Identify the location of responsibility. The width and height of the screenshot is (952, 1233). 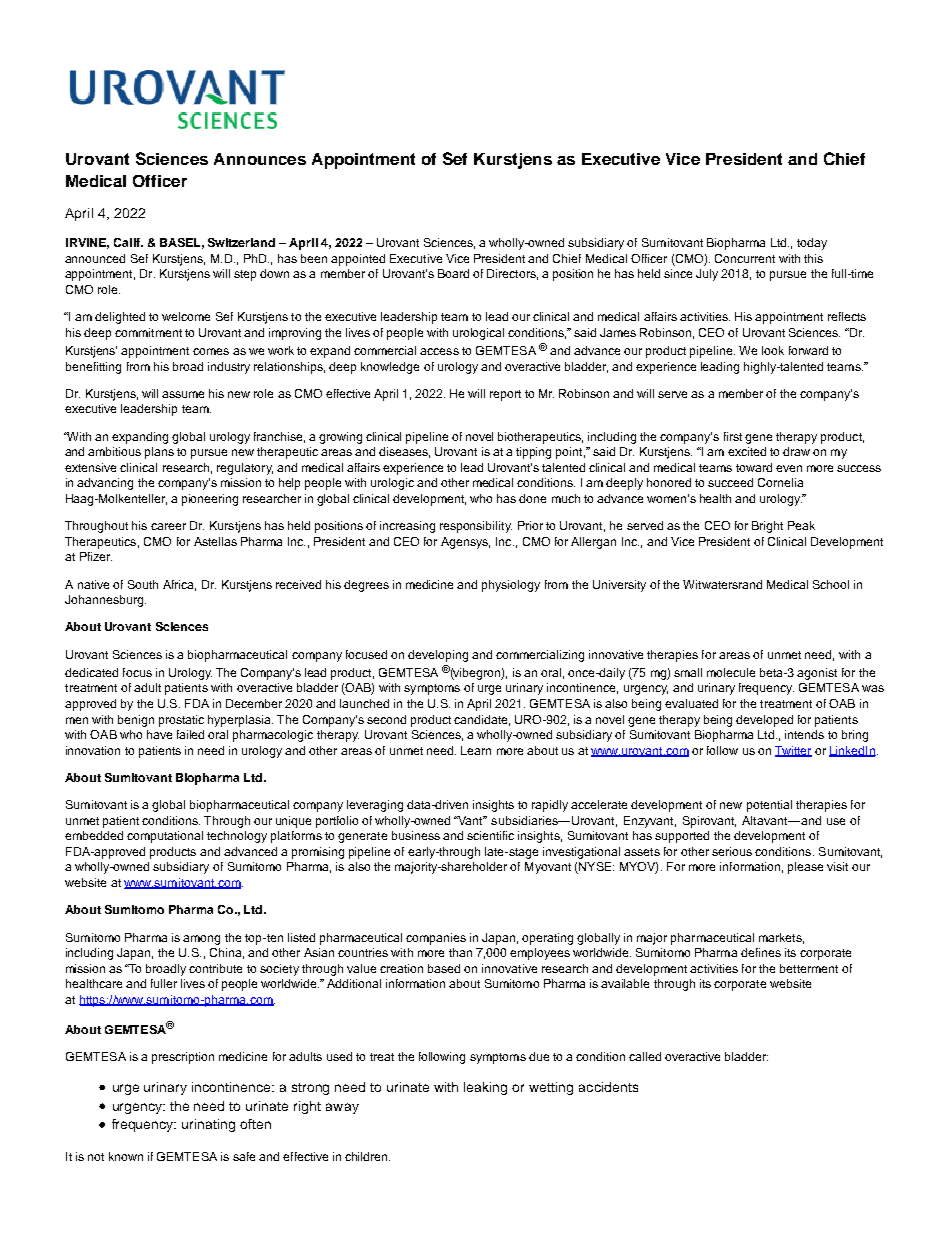
(476, 527).
